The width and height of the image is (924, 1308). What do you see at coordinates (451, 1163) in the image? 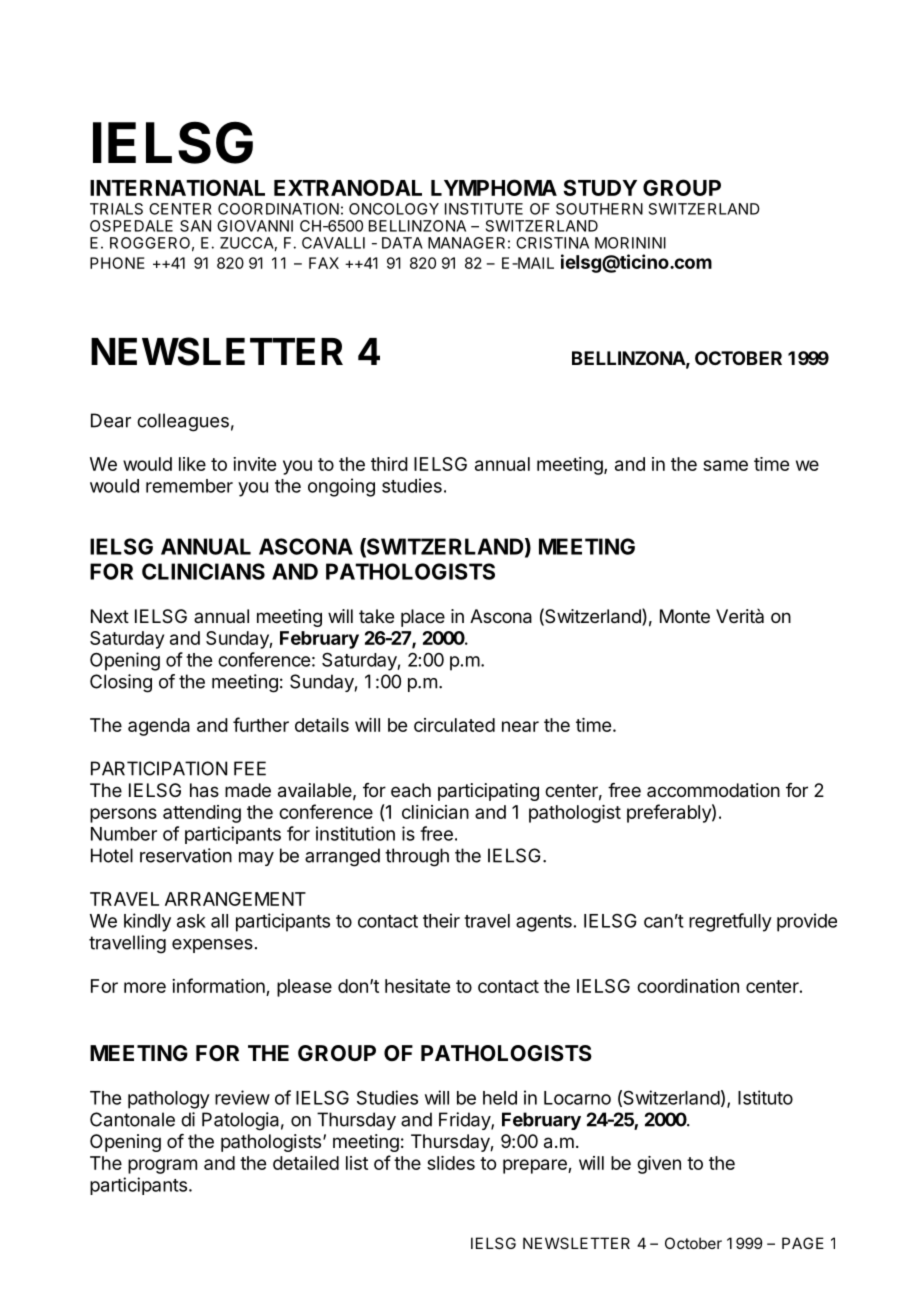
I see `slides` at bounding box center [451, 1163].
